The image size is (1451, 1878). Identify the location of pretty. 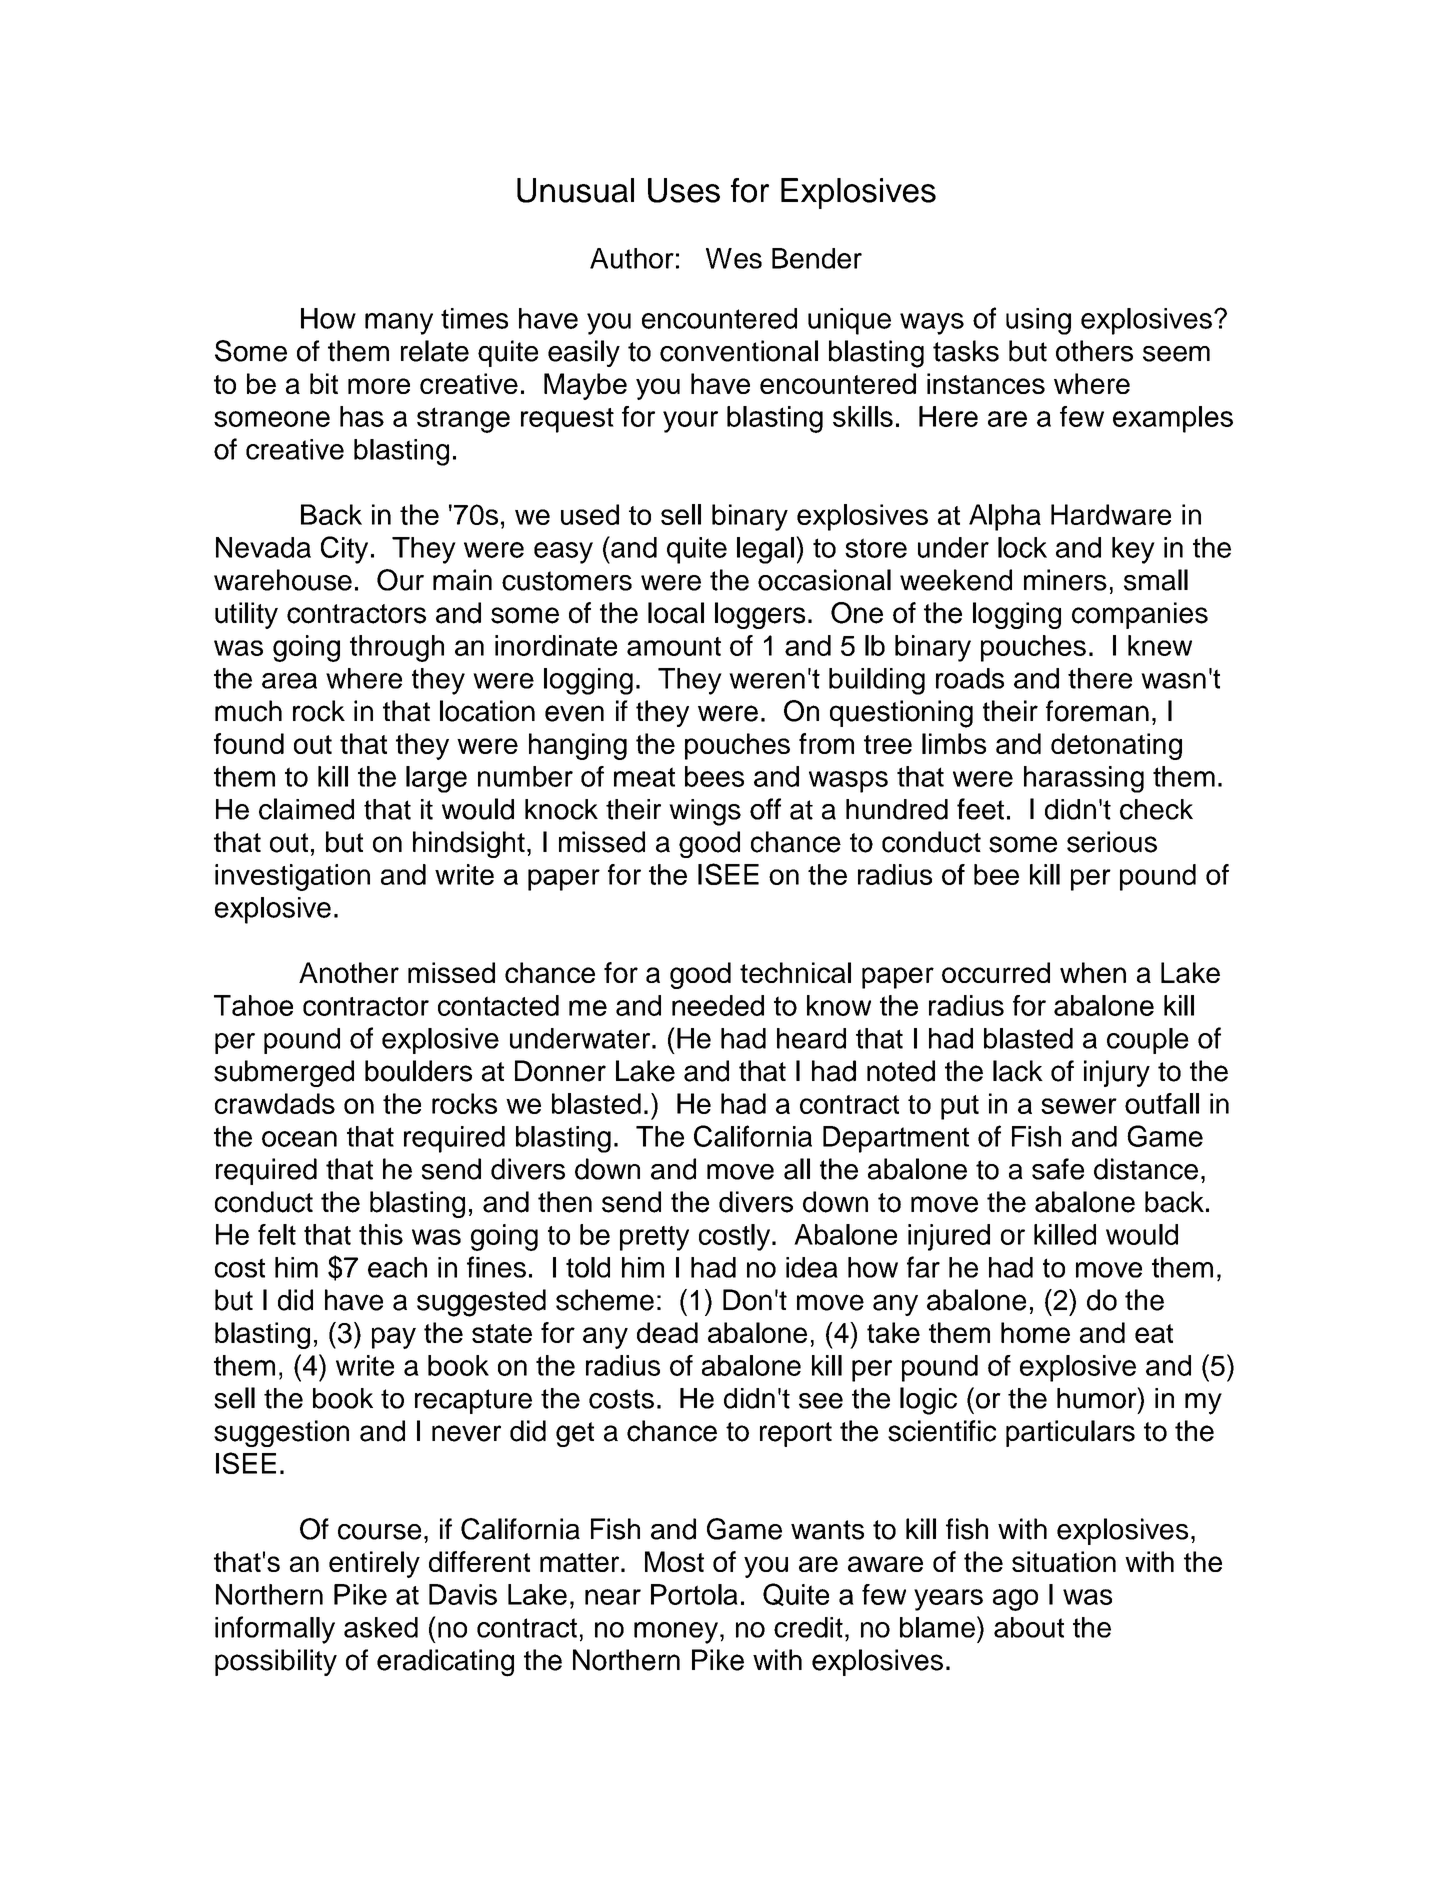
(654, 1238).
